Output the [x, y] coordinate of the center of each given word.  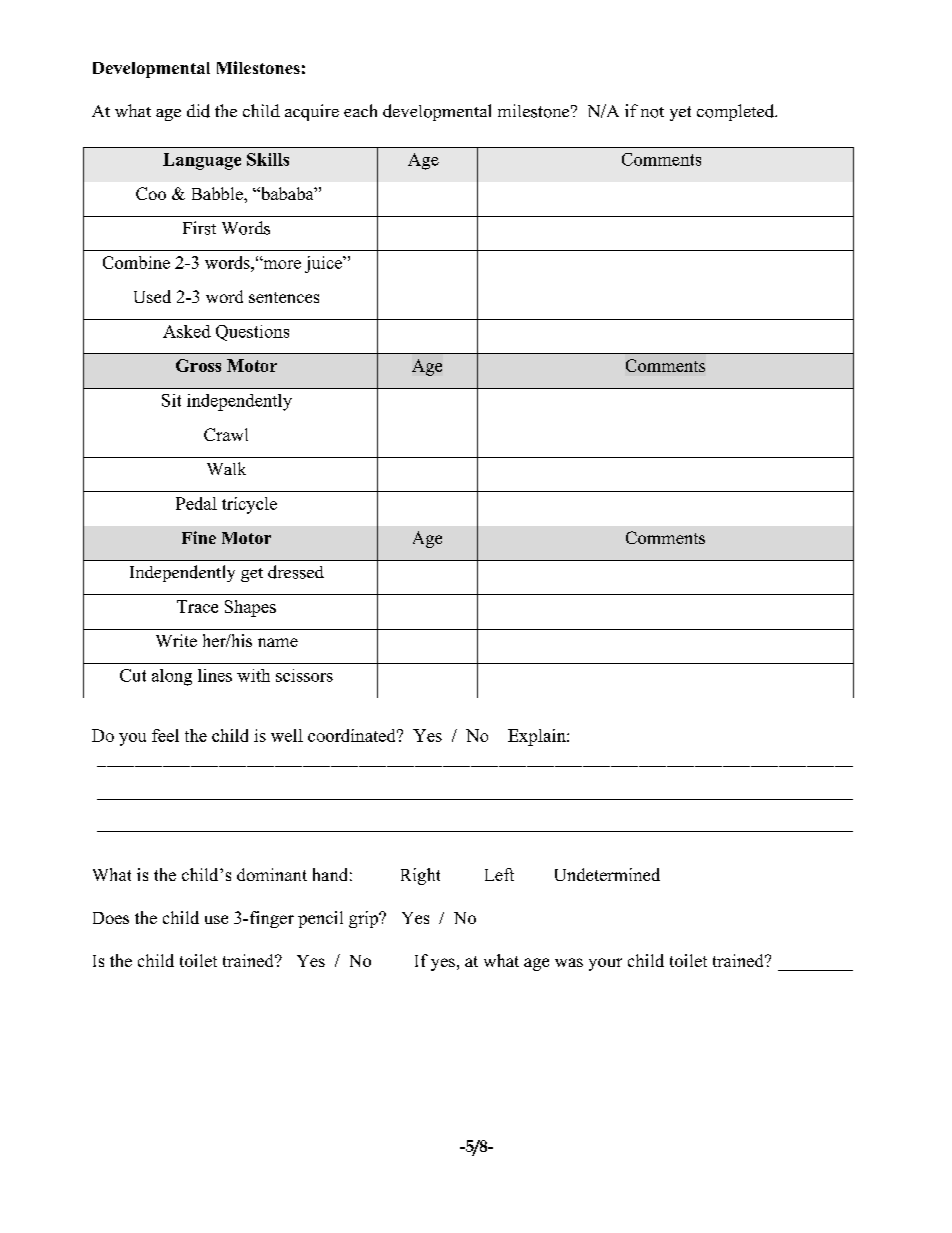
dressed [296, 572]
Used [152, 296]
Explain [538, 737]
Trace [197, 606]
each [360, 110]
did [198, 111]
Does [111, 918]
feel [165, 735]
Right [420, 876]
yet [680, 113]
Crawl [226, 434]
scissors [304, 675]
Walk [226, 468]
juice [324, 264]
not [652, 112]
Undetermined [607, 874]
